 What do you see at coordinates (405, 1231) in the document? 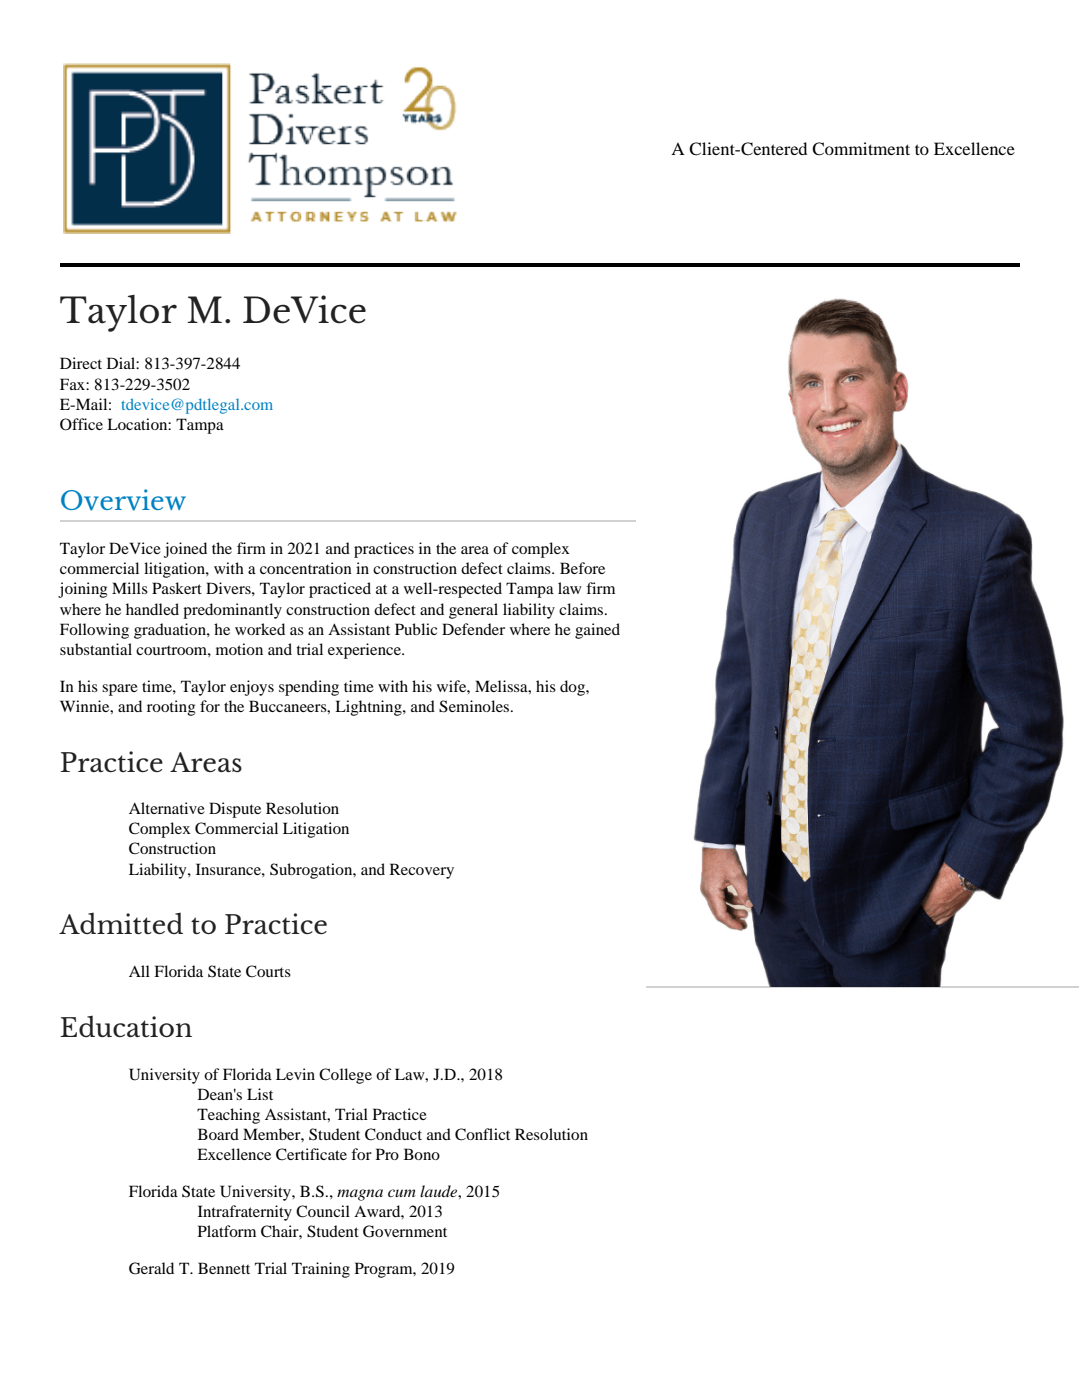
I see `Government` at bounding box center [405, 1231].
